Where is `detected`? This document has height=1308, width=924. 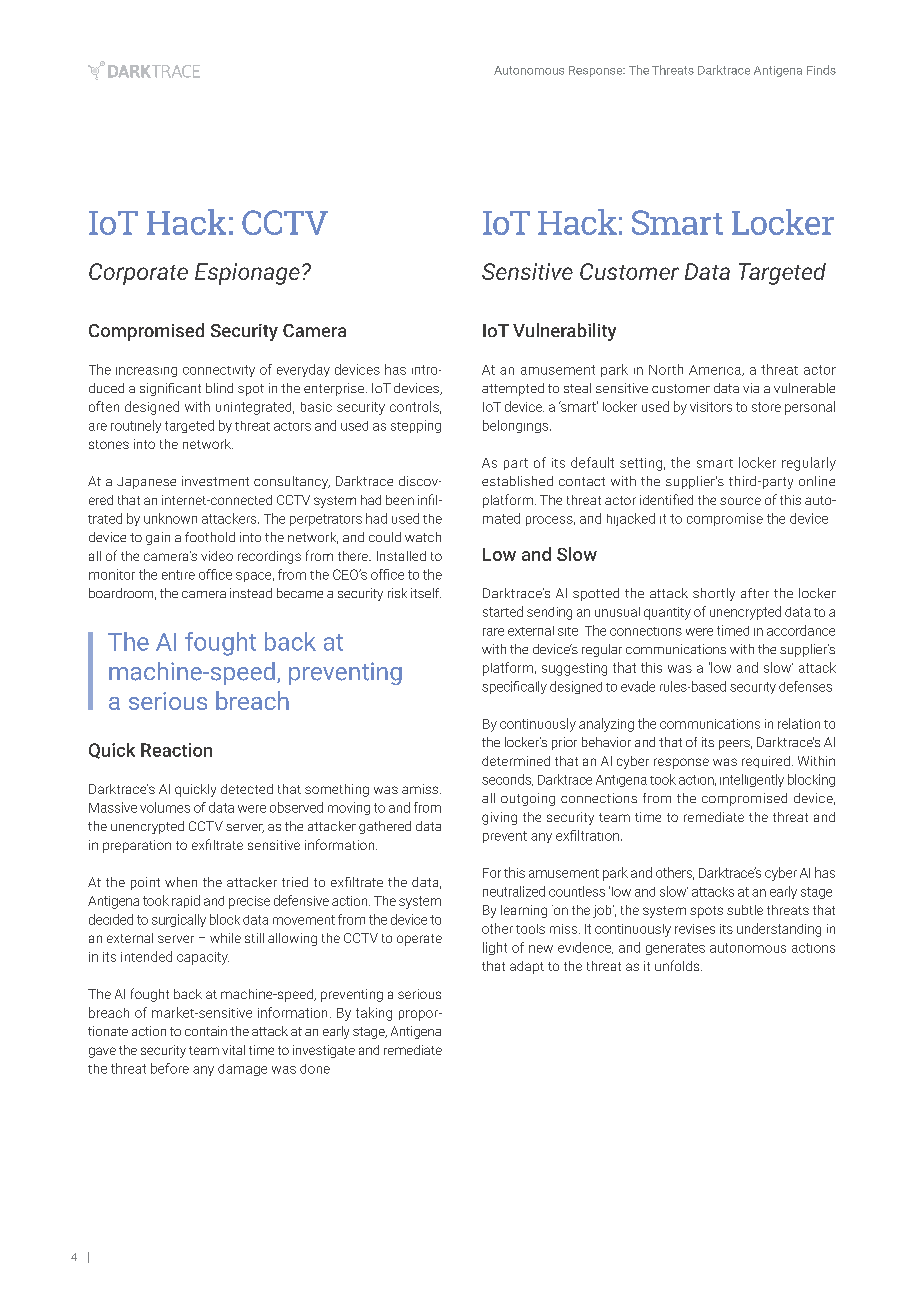 detected is located at coordinates (247, 789).
